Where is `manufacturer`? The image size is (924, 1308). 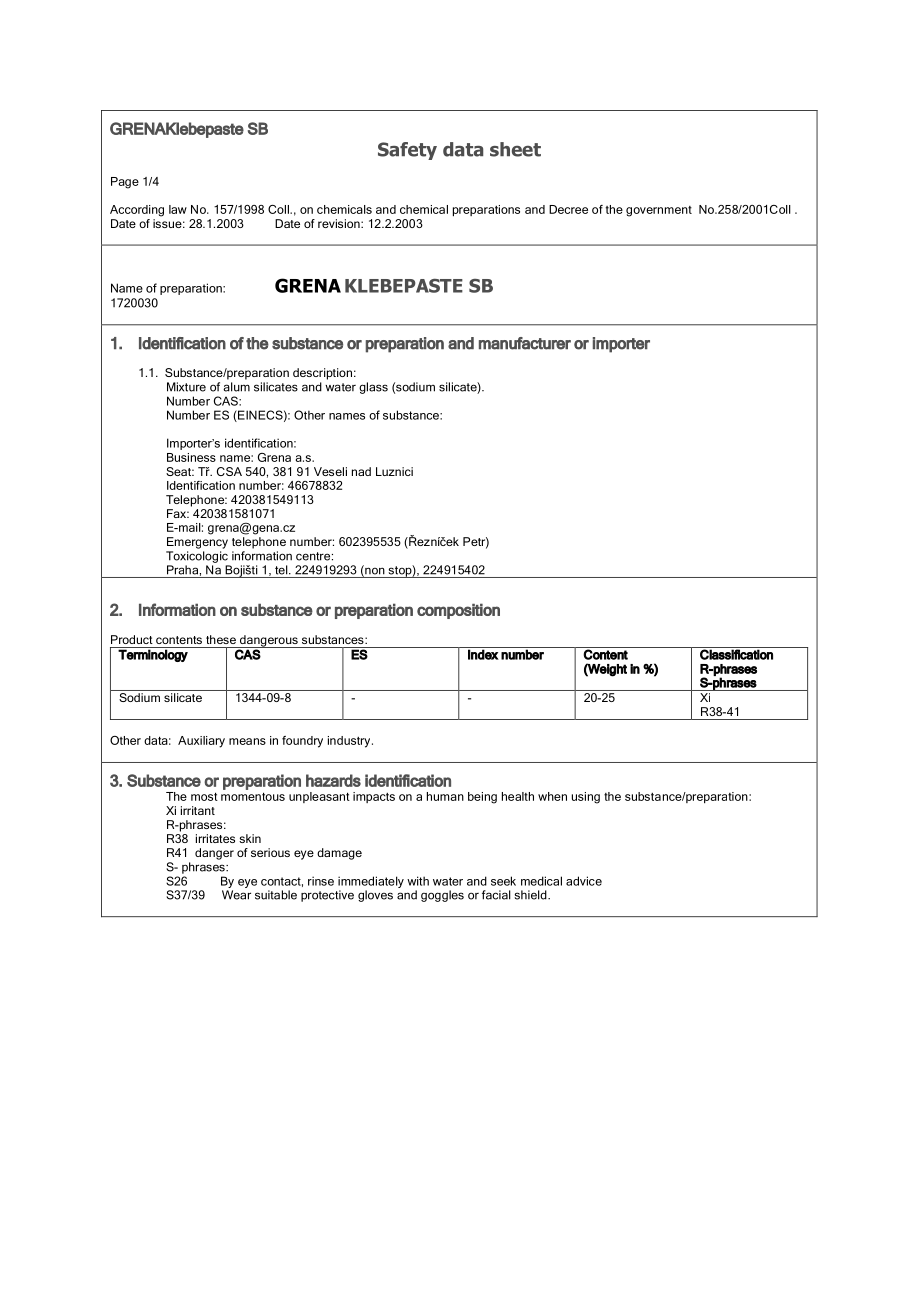
manufacturer is located at coordinates (525, 343).
